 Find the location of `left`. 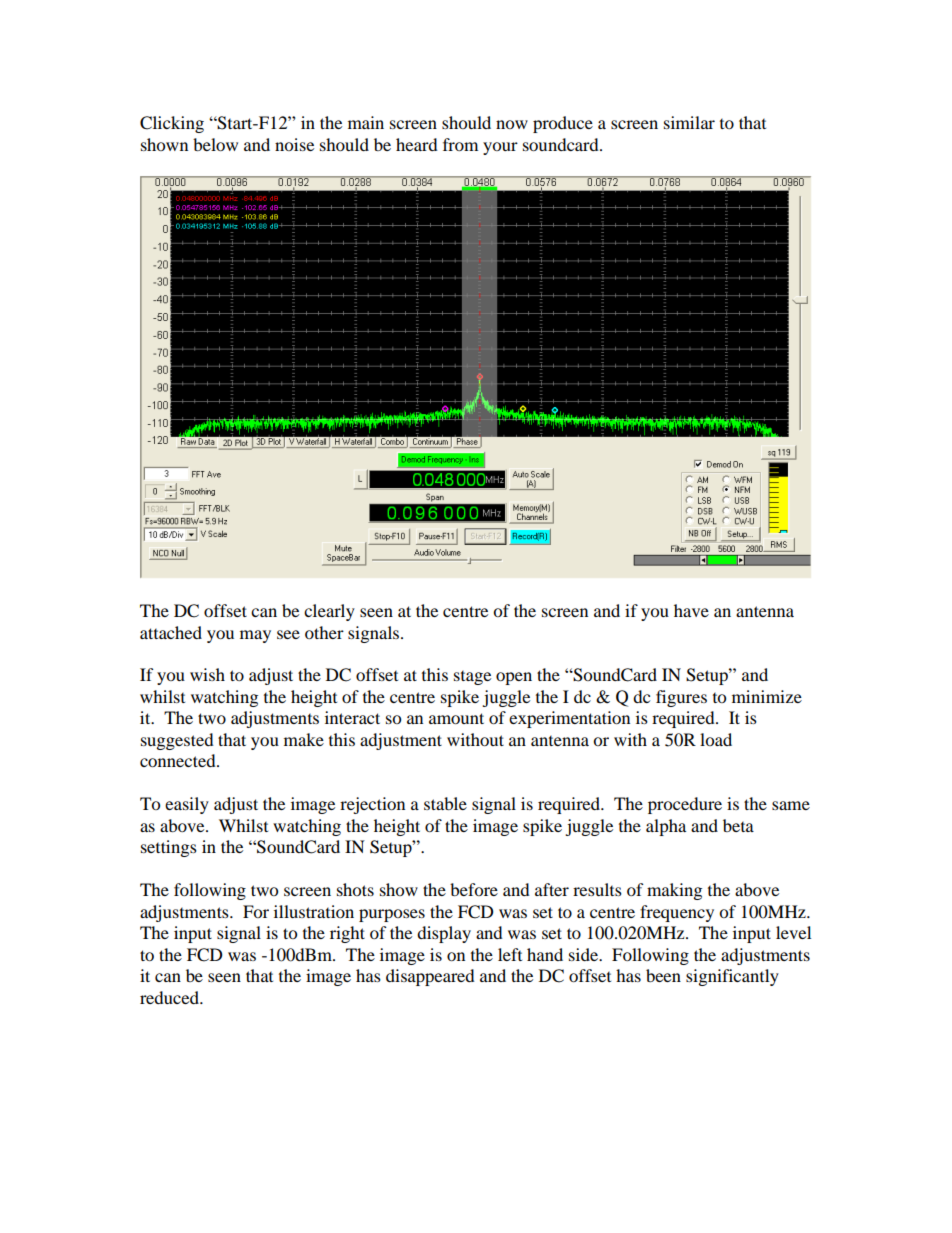

left is located at coordinates (510, 954).
